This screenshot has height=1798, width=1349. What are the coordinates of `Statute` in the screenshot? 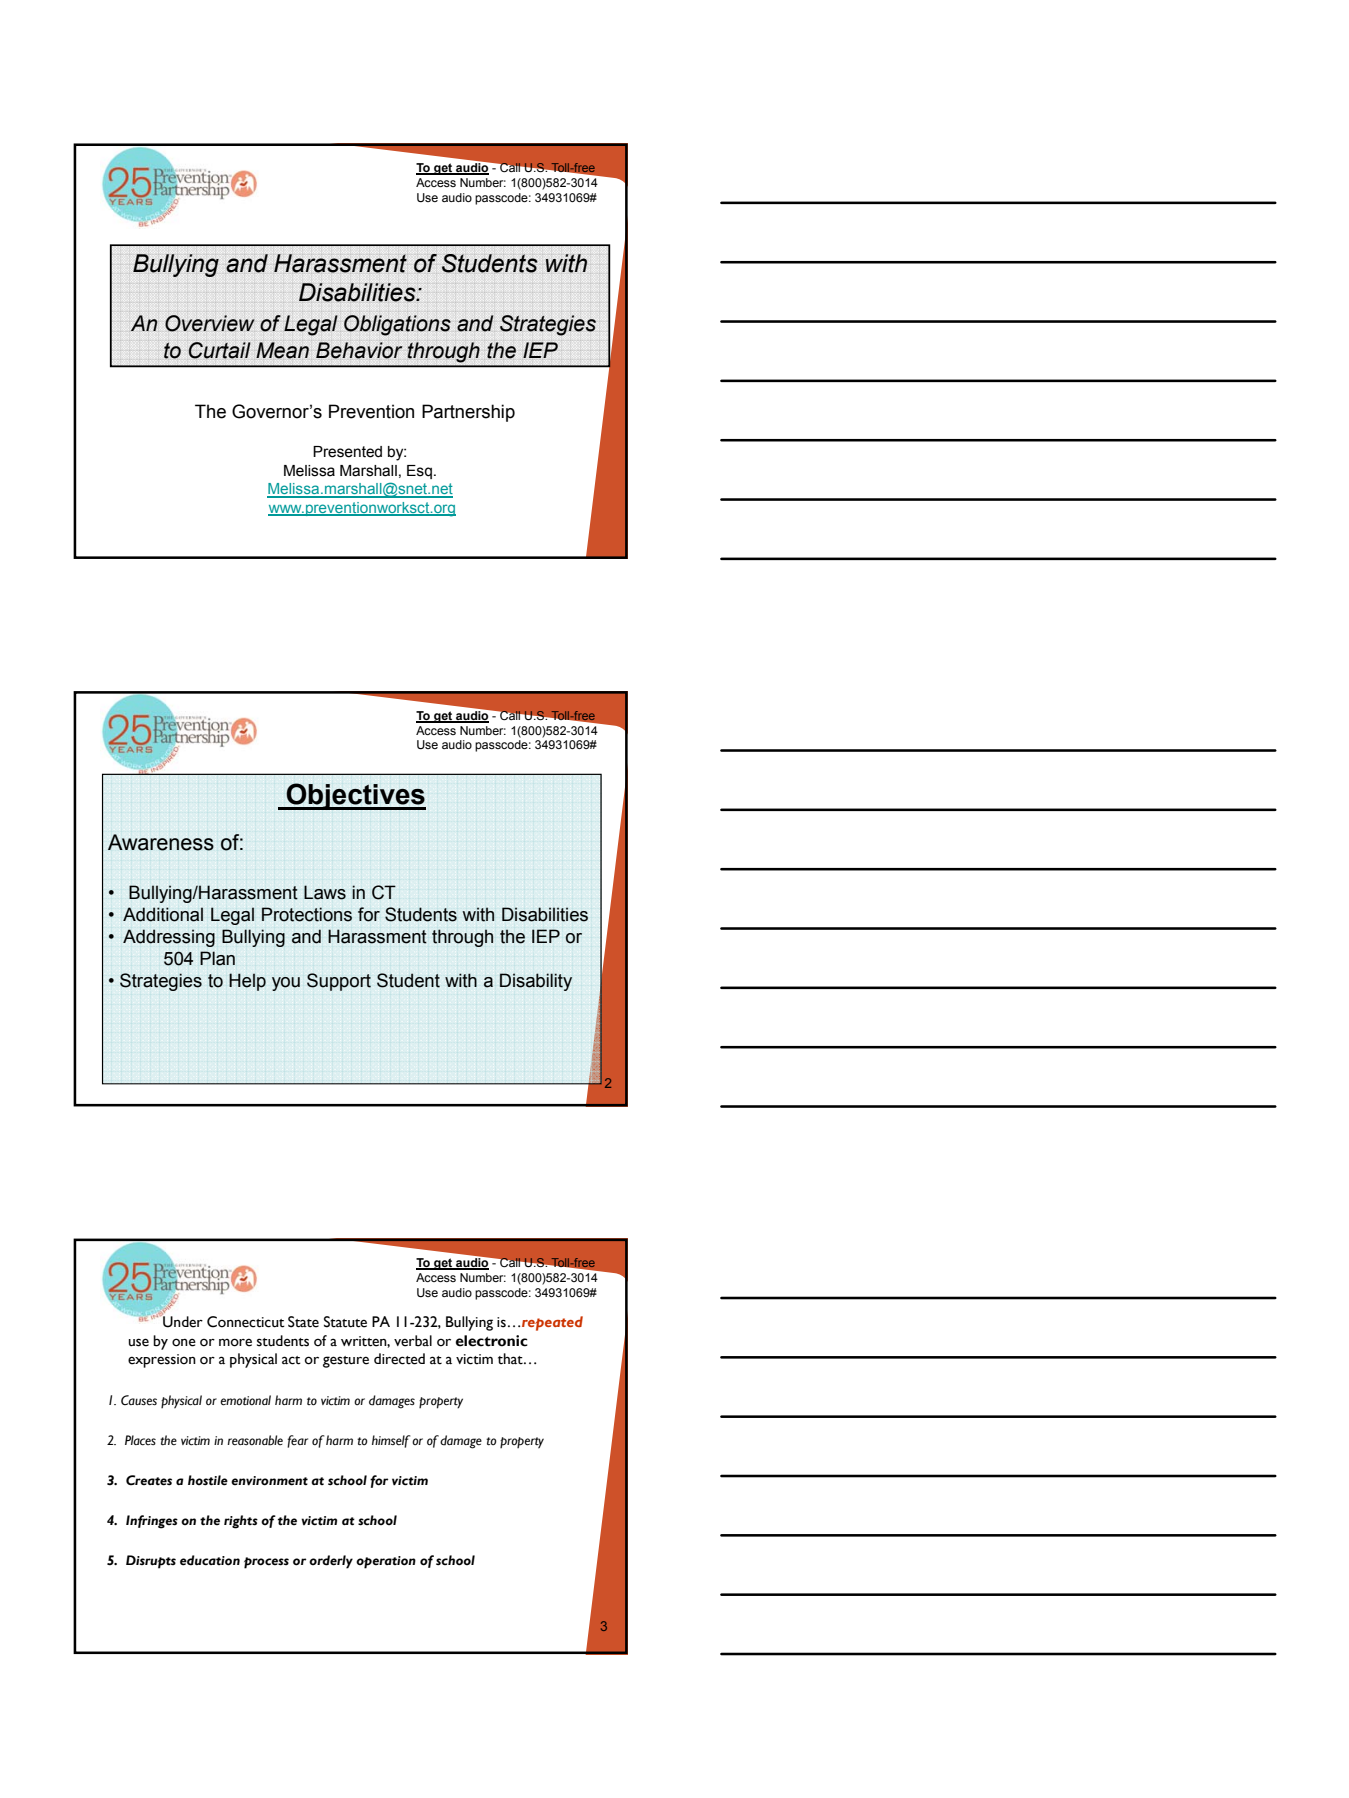 It's located at (345, 1322).
